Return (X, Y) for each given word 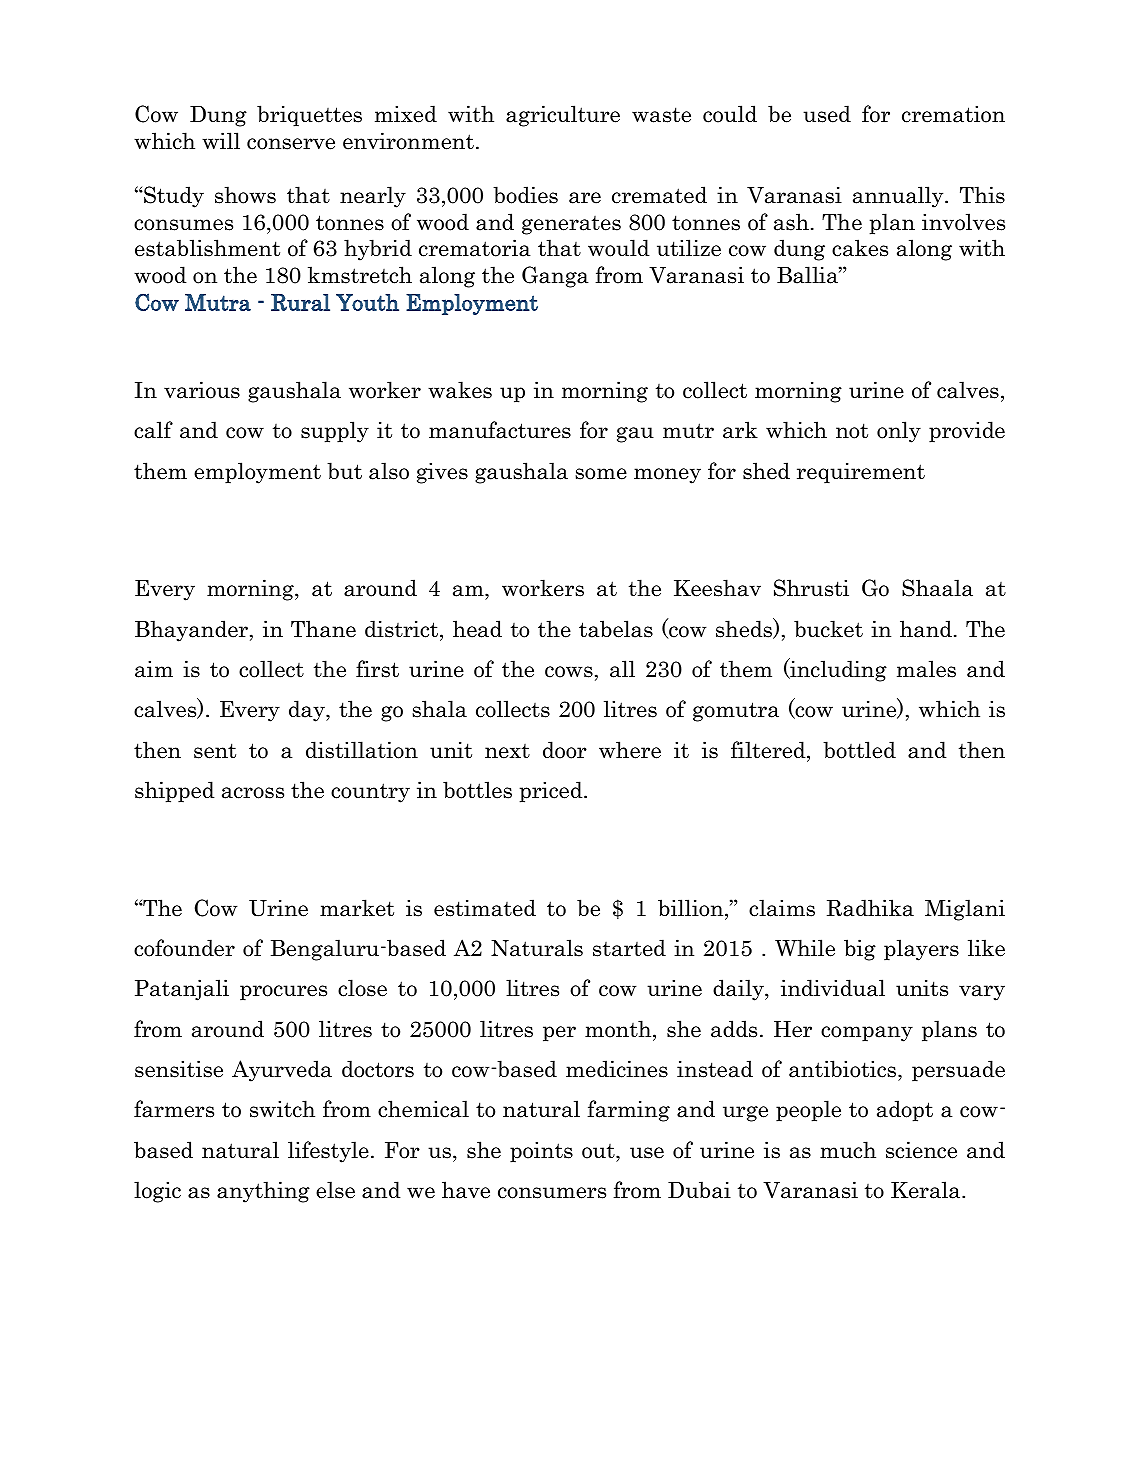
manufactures (500, 430)
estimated (485, 908)
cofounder (184, 948)
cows (569, 672)
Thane (323, 629)
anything (263, 1192)
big (860, 950)
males (926, 669)
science (921, 1150)
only (899, 432)
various (202, 390)
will (221, 141)
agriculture (563, 116)
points (541, 1152)
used (827, 114)
